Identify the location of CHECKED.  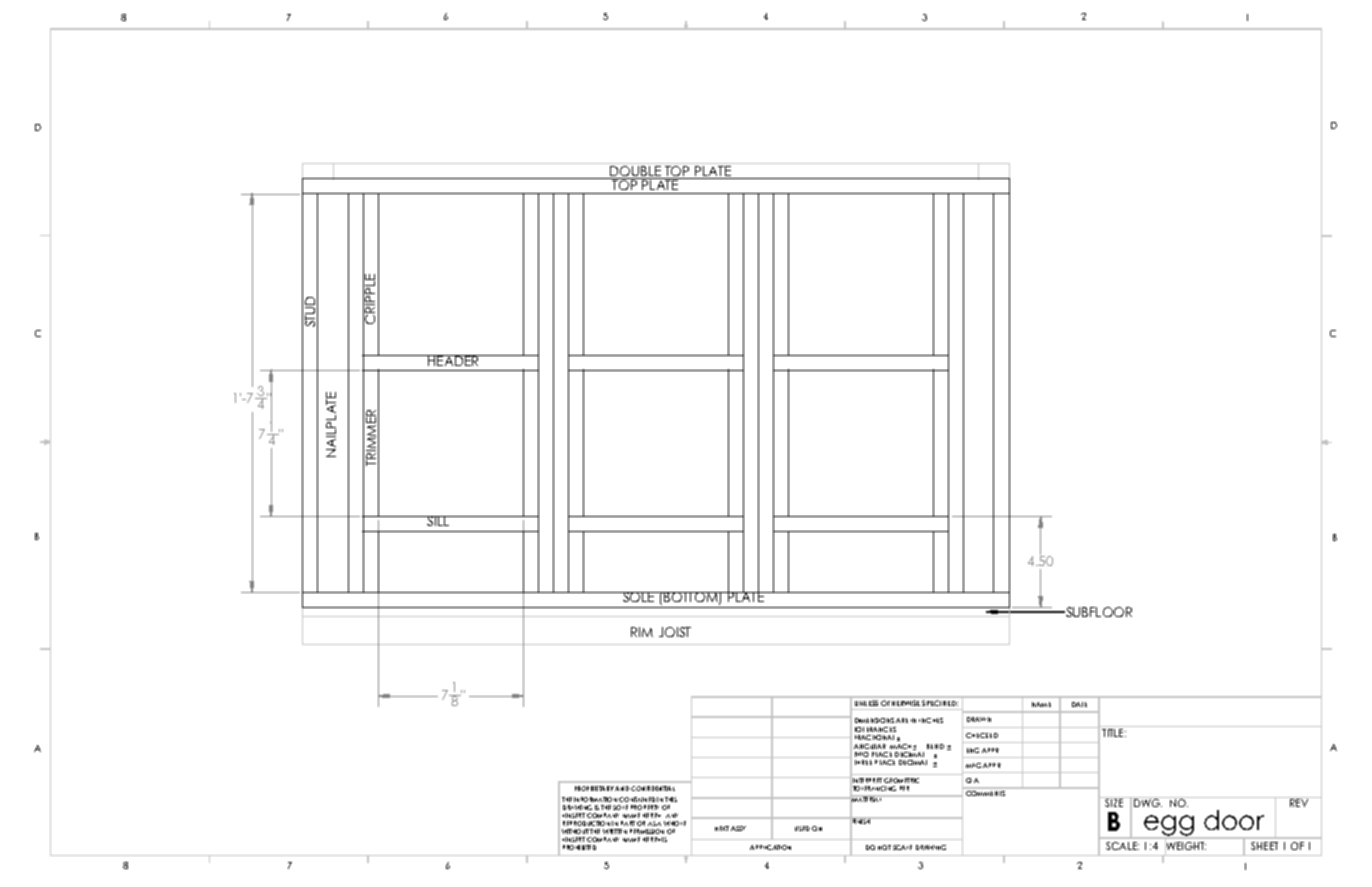
(982, 735).
